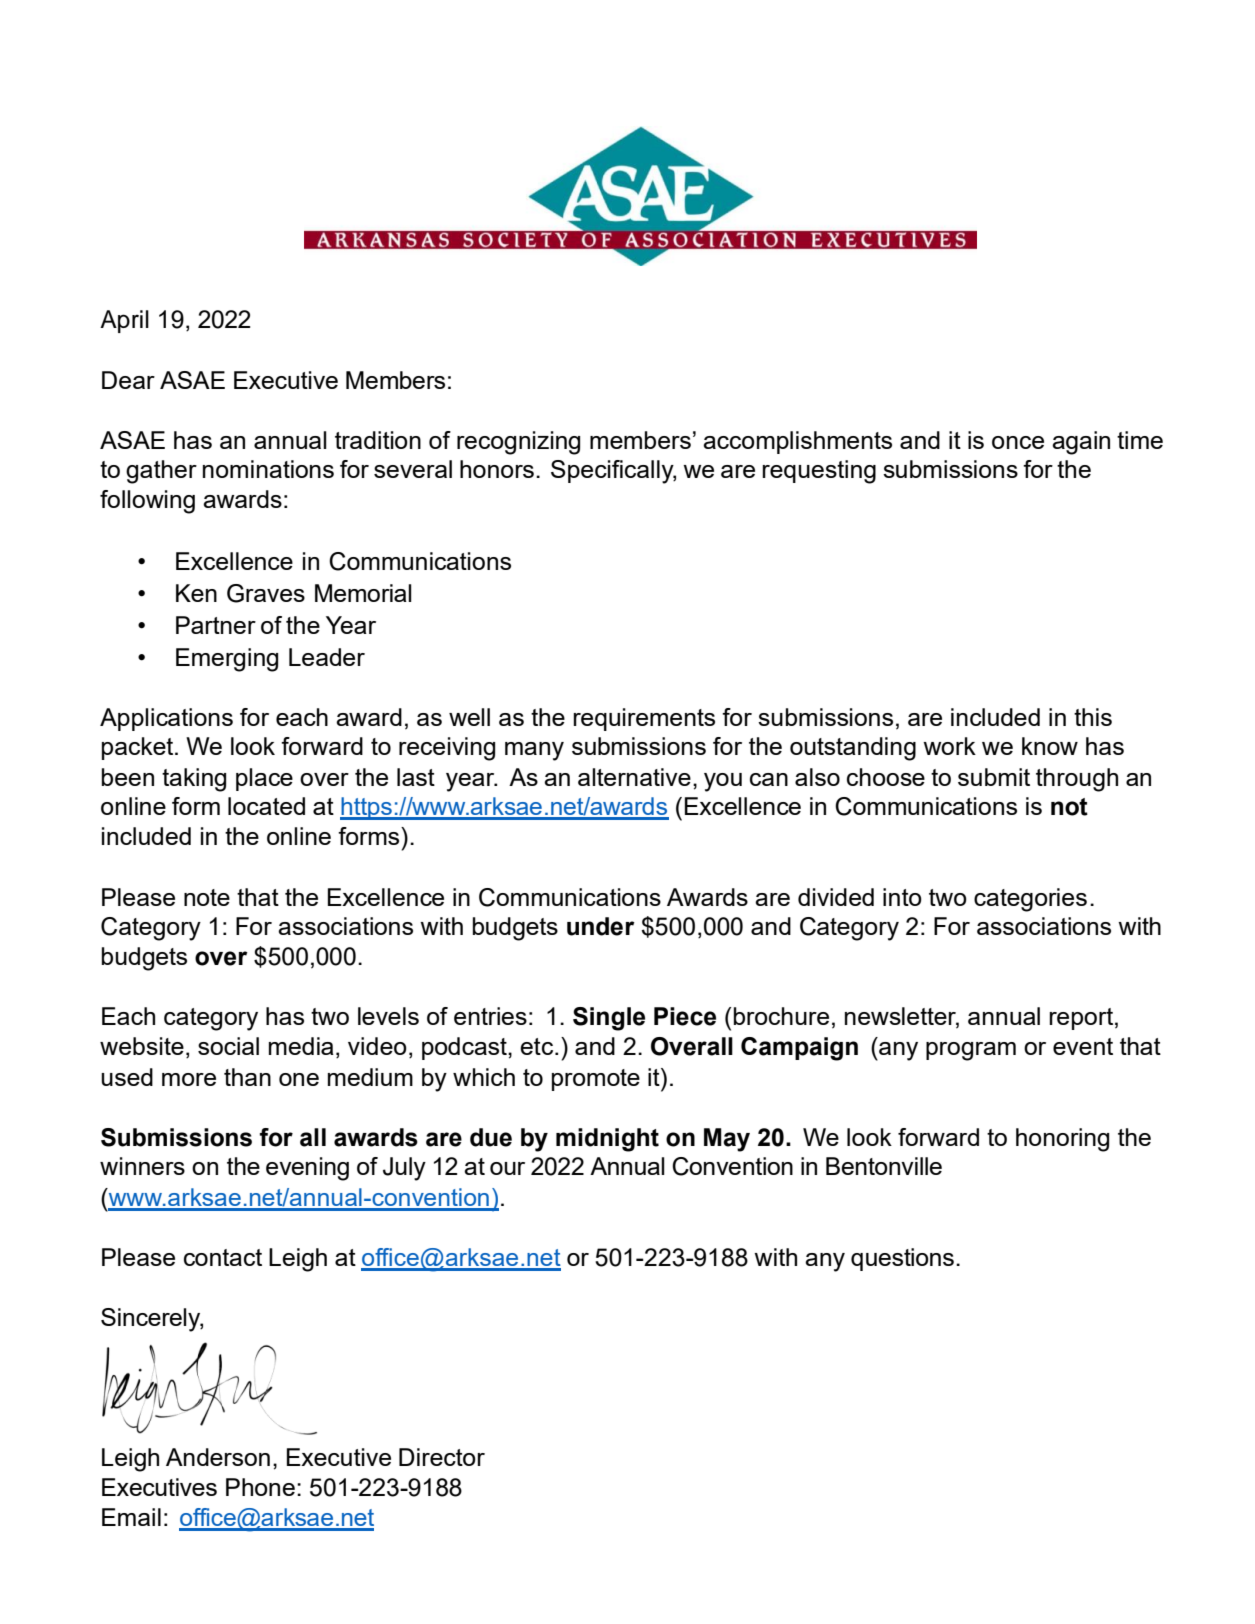 This page has width=1255, height=1624. Describe the element at coordinates (128, 380) in the page. I see `Dear` at that location.
